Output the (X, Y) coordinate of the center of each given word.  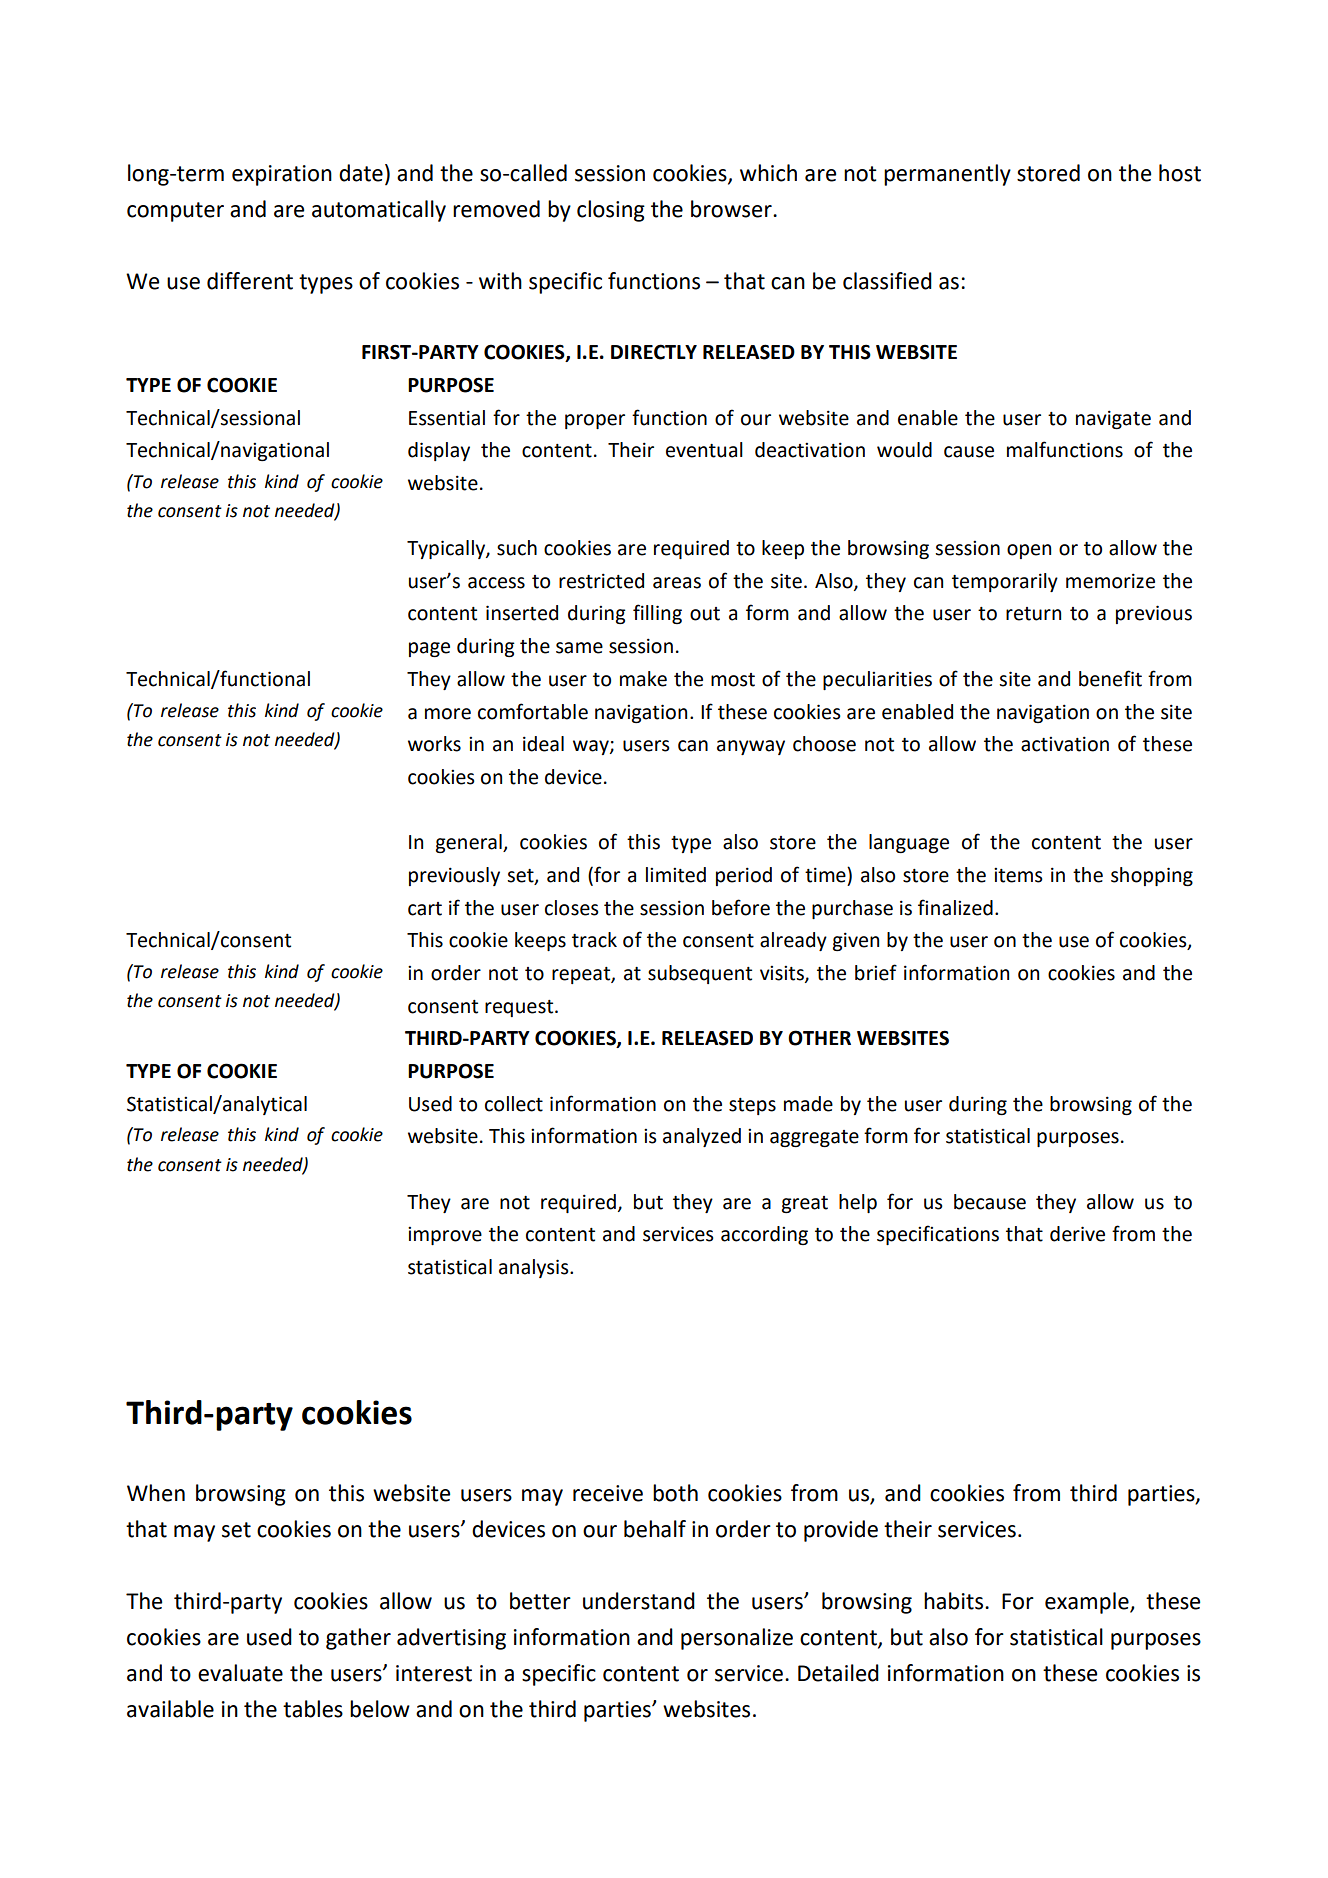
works (434, 744)
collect (514, 1104)
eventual (704, 450)
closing (611, 211)
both (675, 1493)
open (1029, 551)
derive (1077, 1234)
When (156, 1493)
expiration (282, 175)
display (439, 451)
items (1018, 875)
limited (676, 875)
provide (841, 1531)
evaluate (240, 1673)
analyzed (702, 1137)
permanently (947, 175)
